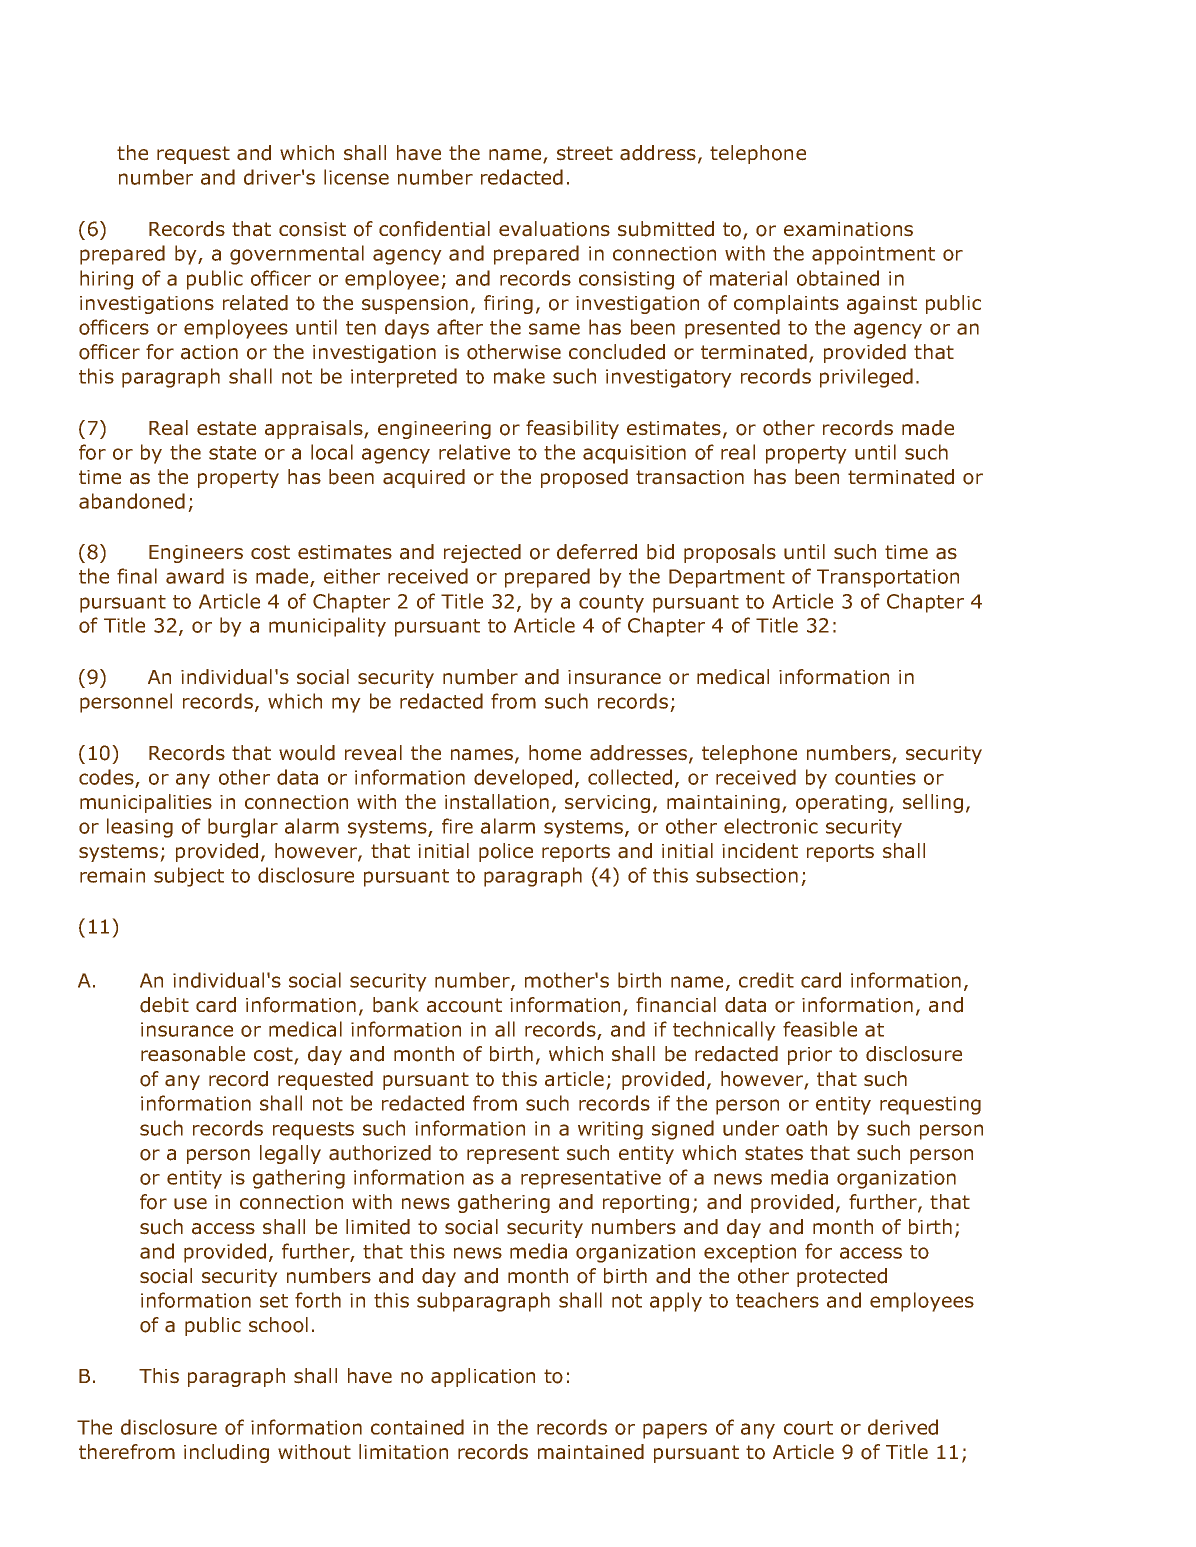 The height and width of the page is (1547, 1196). Describe the element at coordinates (610, 1130) in the page. I see `writing` at that location.
